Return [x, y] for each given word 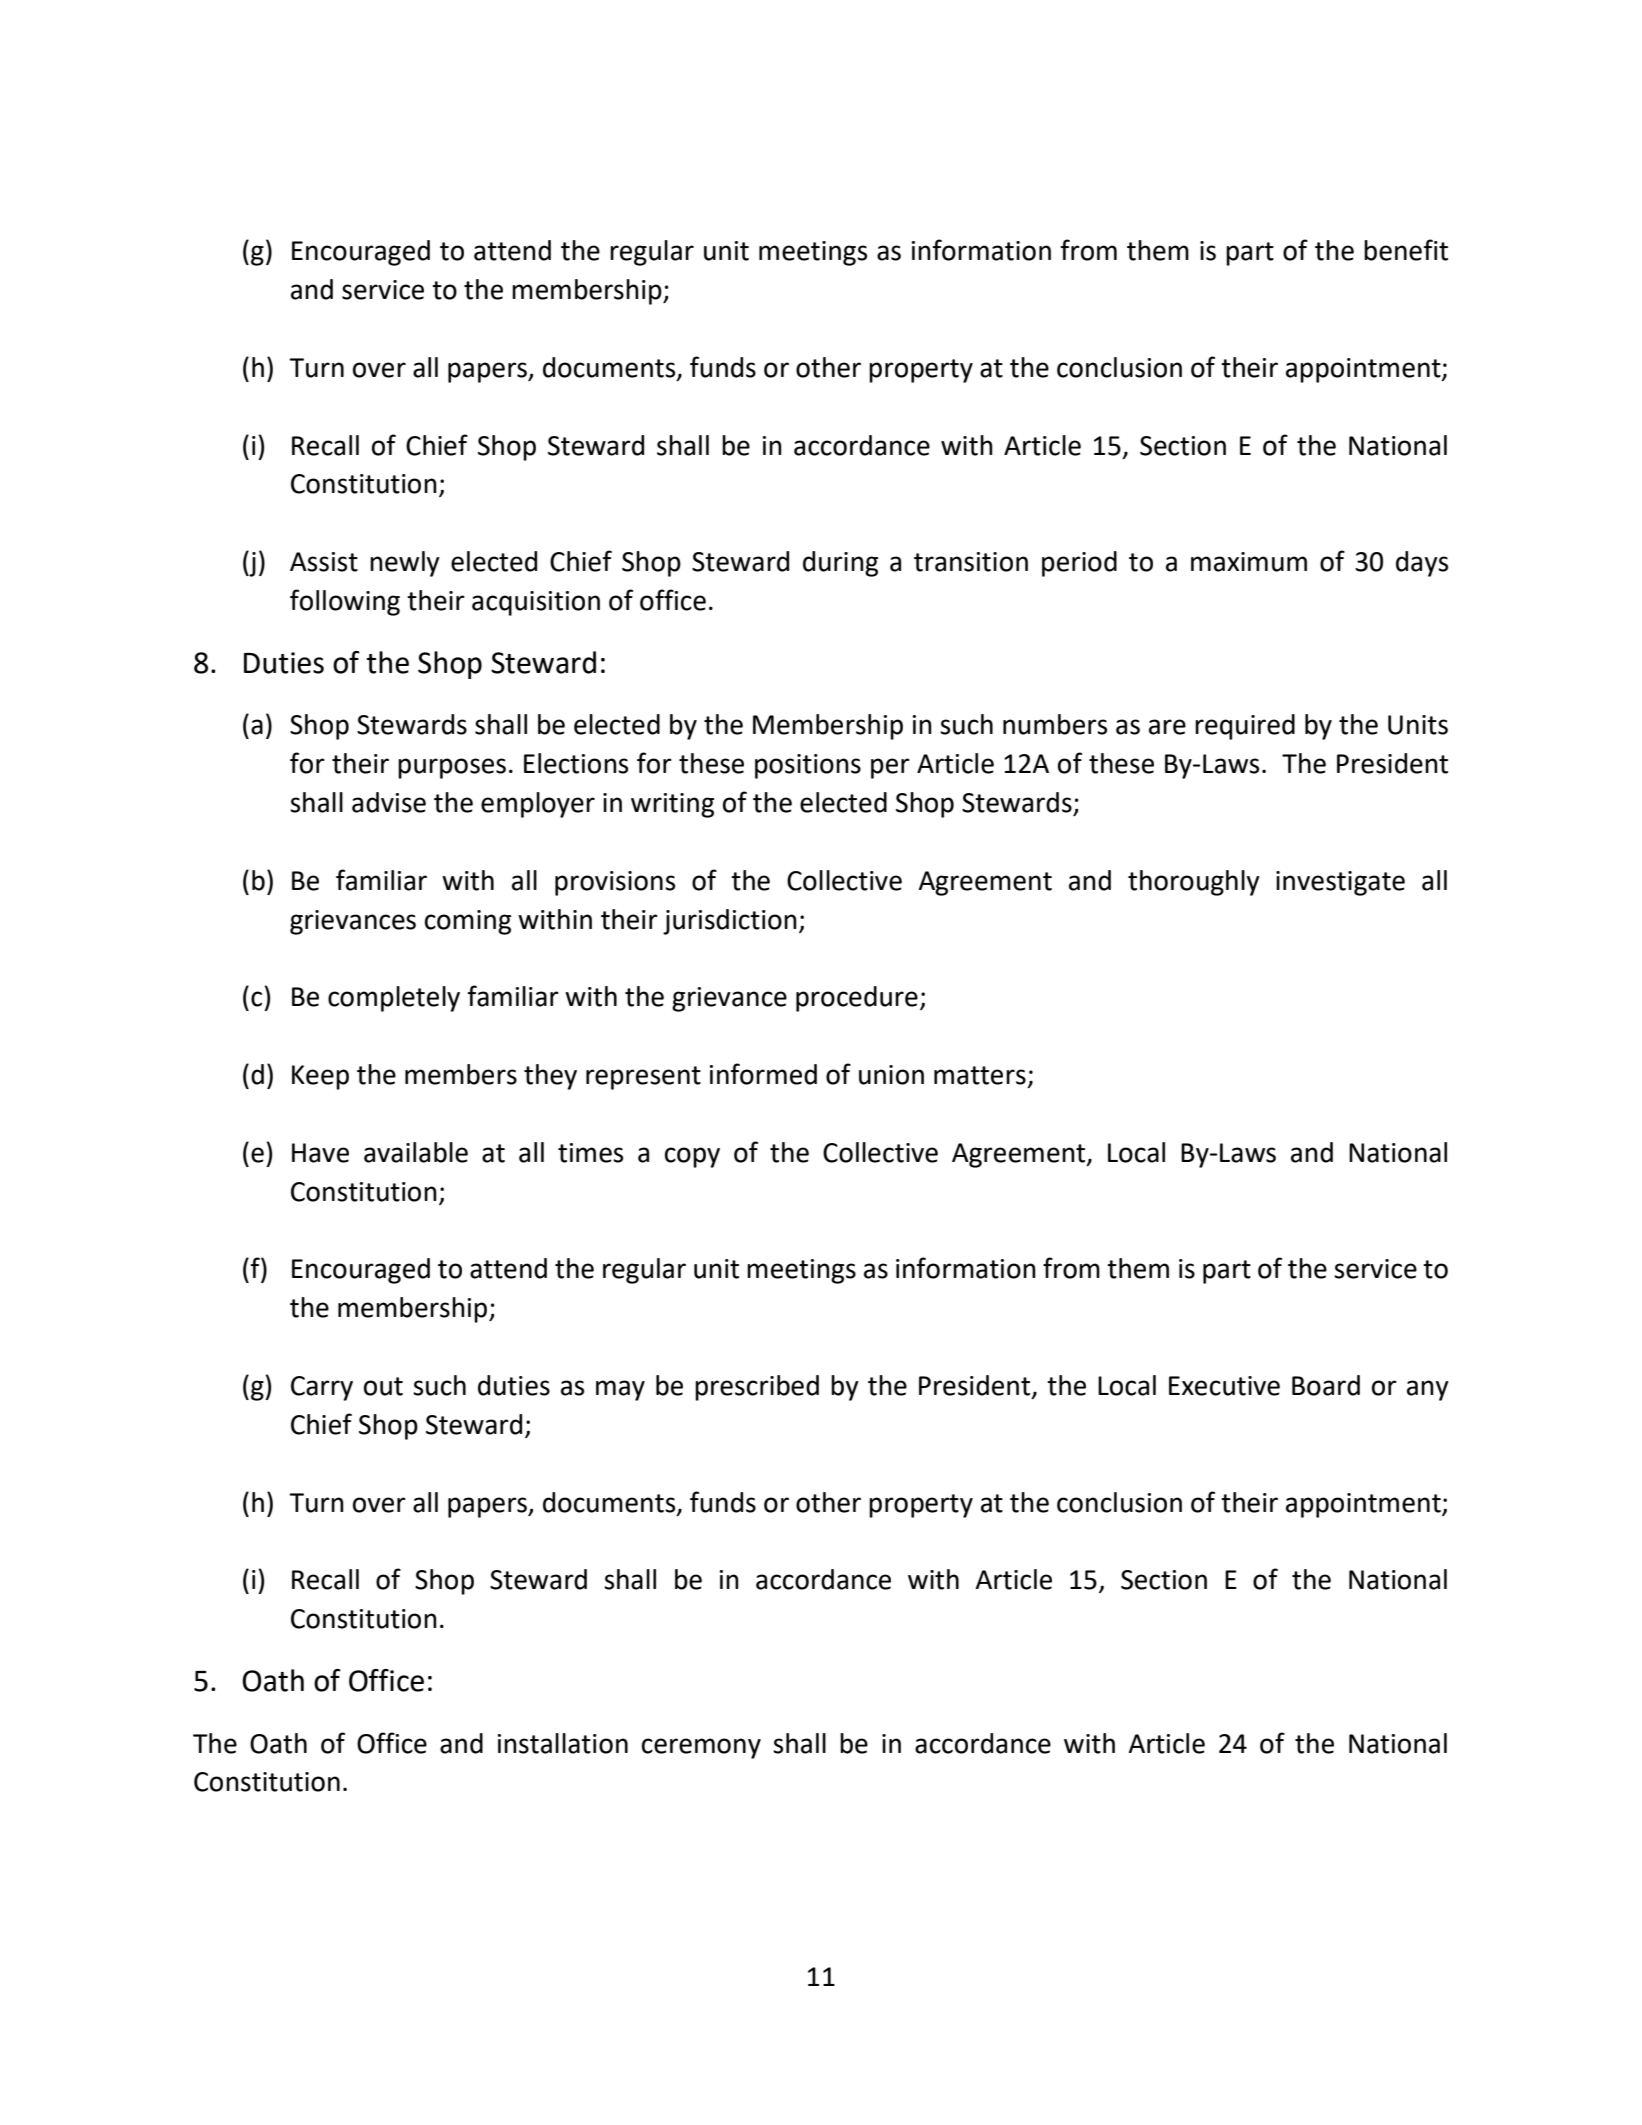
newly [405, 564]
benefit [1406, 250]
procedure [857, 999]
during [840, 564]
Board [1326, 1385]
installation [563, 1743]
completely [394, 999]
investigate [1340, 883]
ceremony [701, 1748]
